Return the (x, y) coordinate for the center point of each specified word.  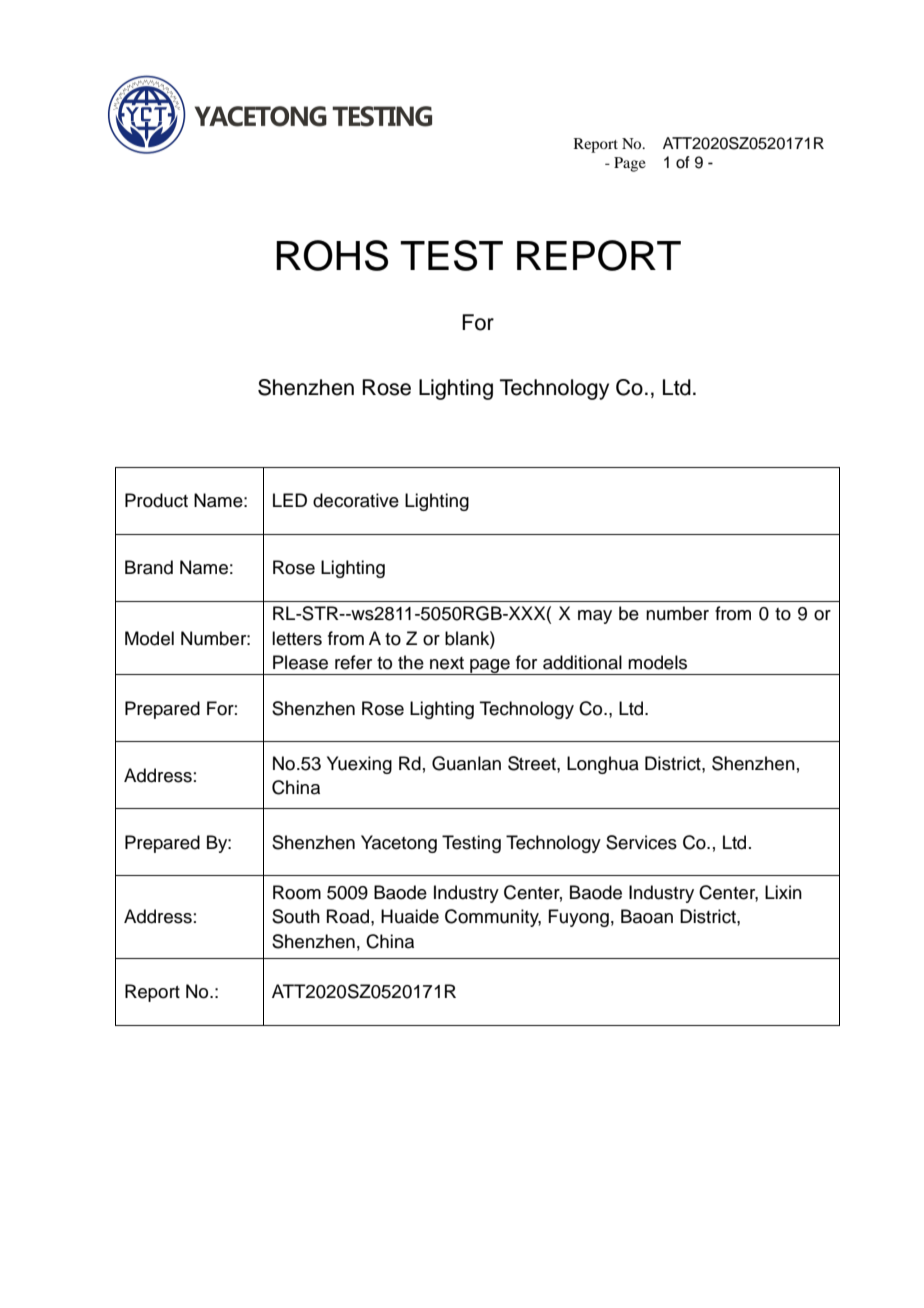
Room (297, 892)
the (411, 662)
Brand (149, 567)
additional (582, 662)
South (296, 916)
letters (297, 638)
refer (353, 662)
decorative (356, 500)
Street (533, 763)
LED (290, 500)
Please (300, 662)
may (595, 617)
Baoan (647, 916)
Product (156, 500)
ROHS (332, 255)
